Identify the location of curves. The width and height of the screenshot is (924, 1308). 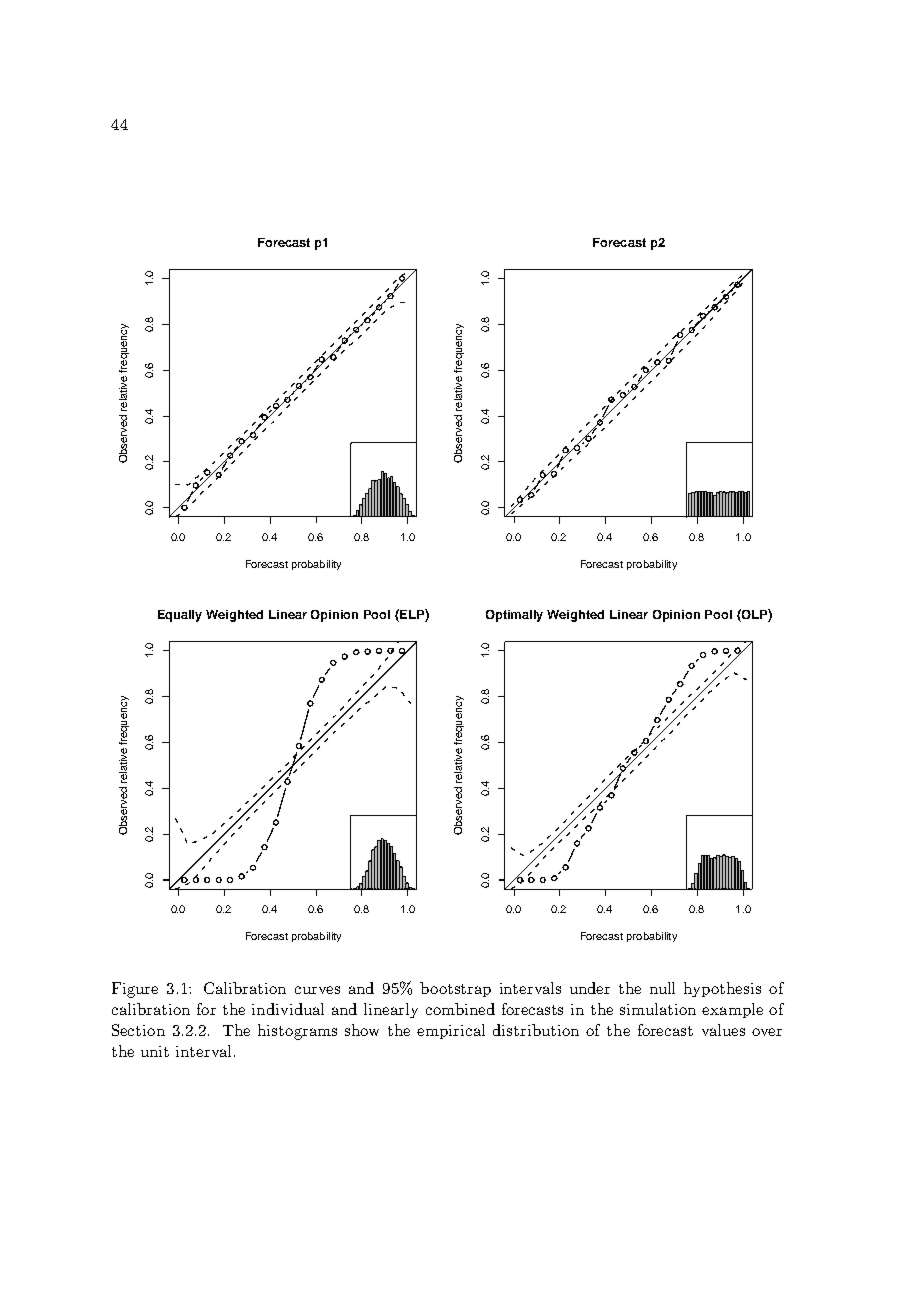
(317, 990).
